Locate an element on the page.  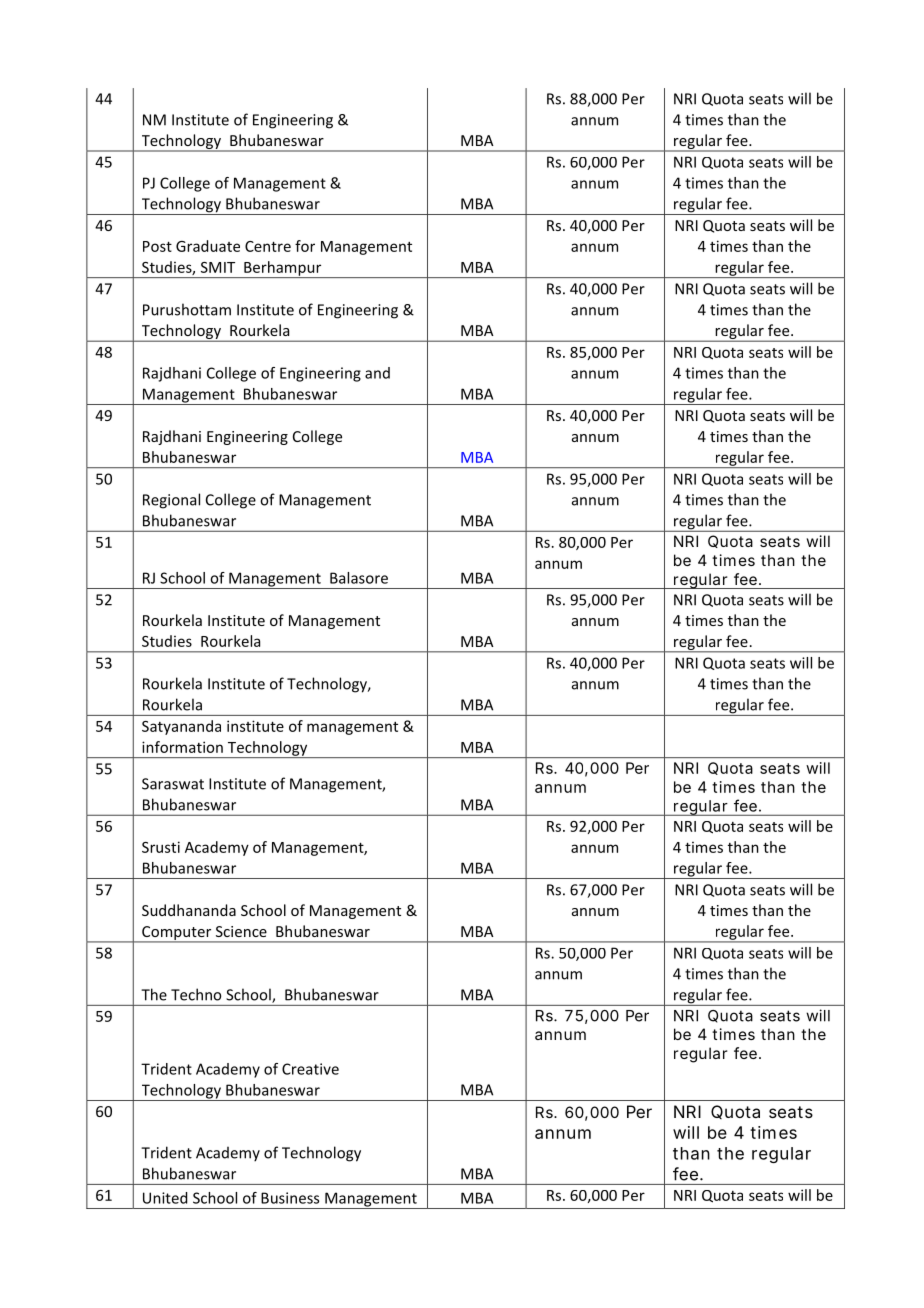
United is located at coordinates (165, 1198).
